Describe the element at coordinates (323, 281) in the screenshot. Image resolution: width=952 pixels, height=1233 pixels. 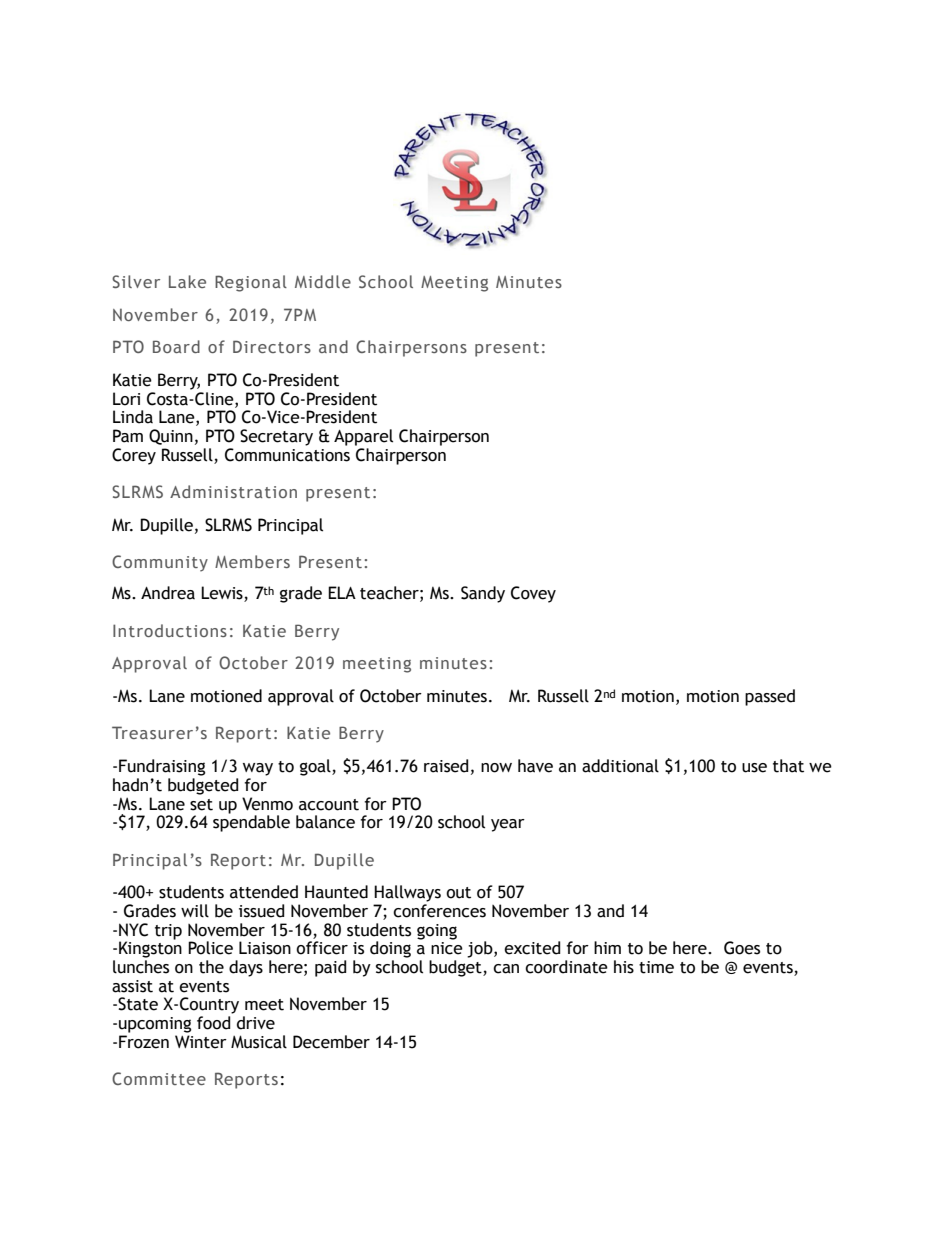
I see `Middle` at that location.
